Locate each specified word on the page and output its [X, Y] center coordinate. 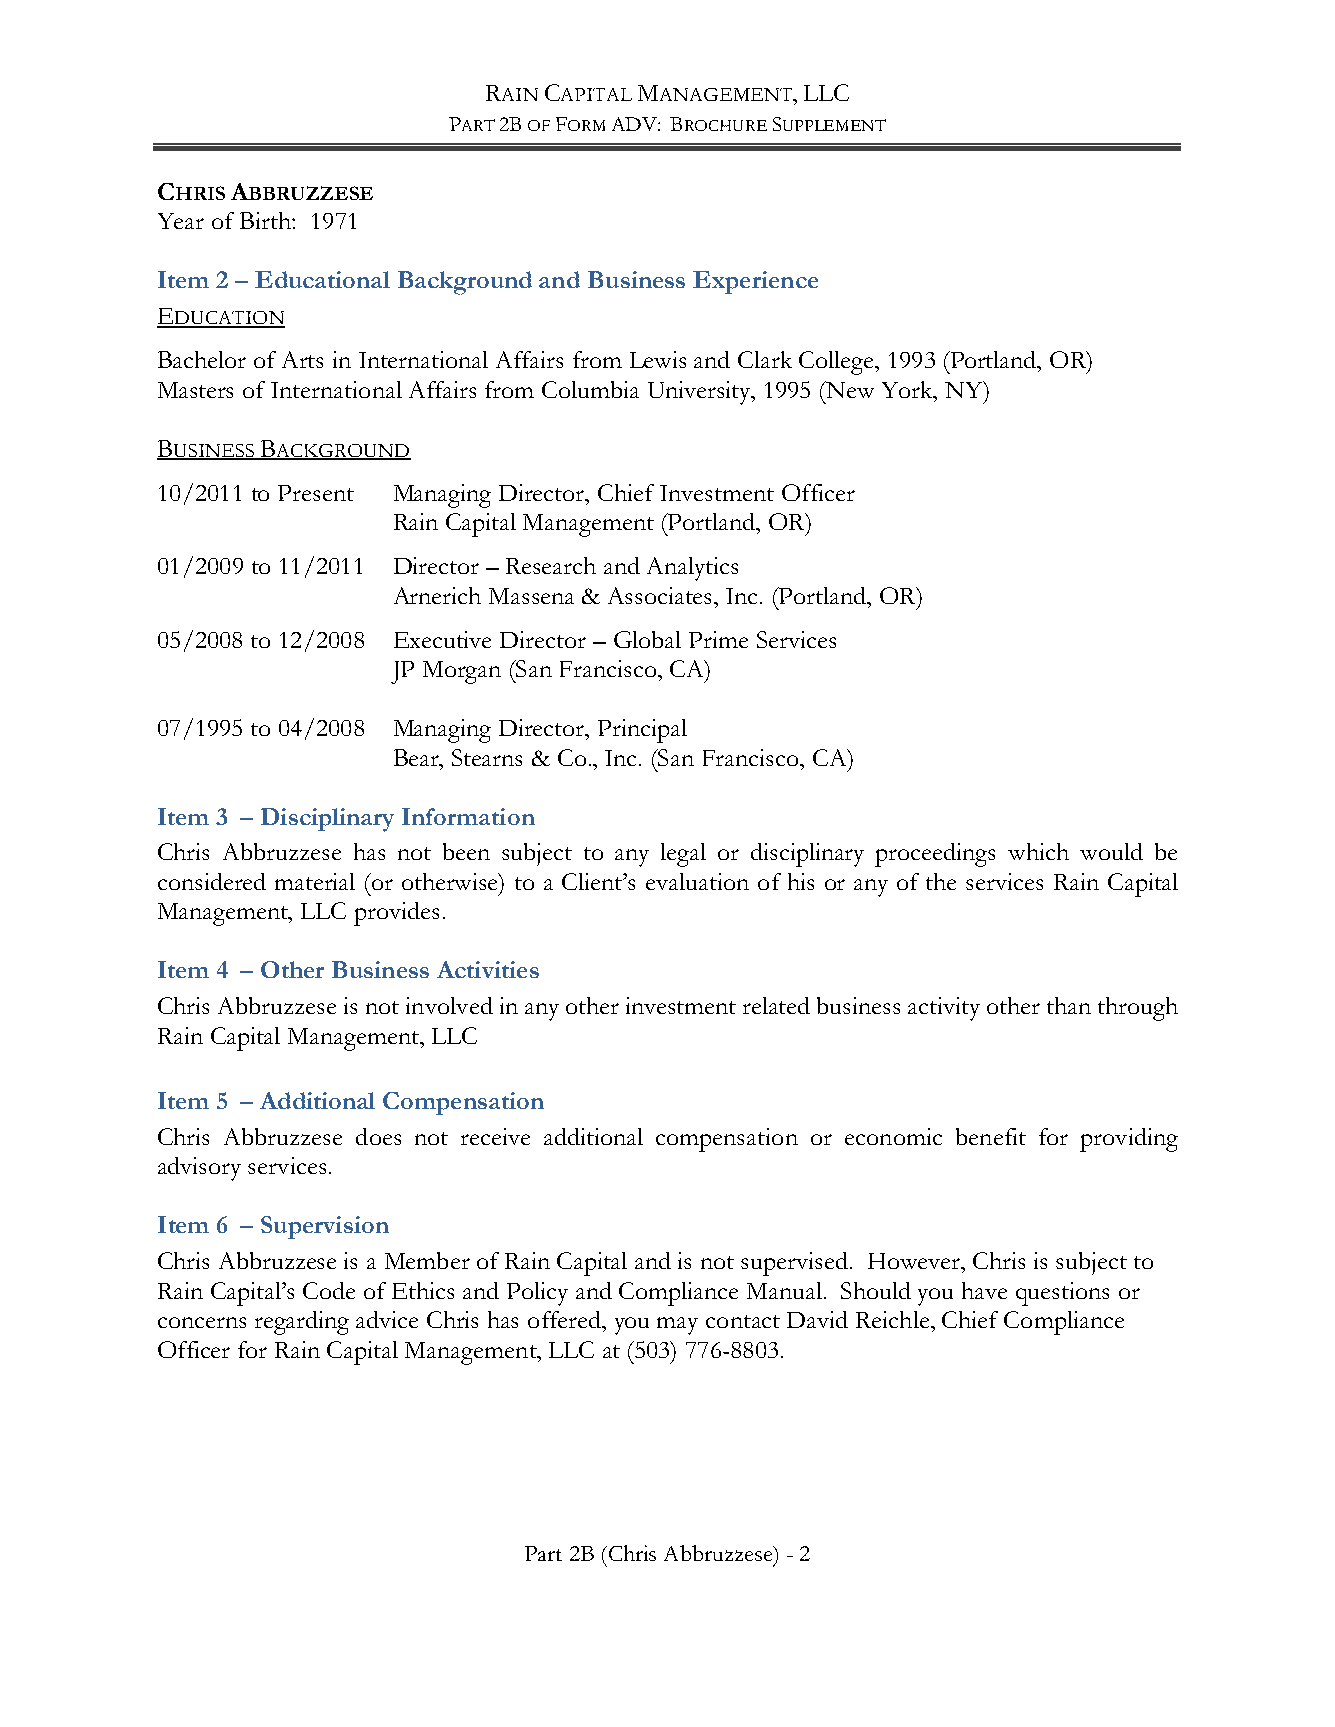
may [677, 1326]
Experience [755, 282]
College [837, 363]
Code [329, 1290]
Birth [266, 220]
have [984, 1290]
